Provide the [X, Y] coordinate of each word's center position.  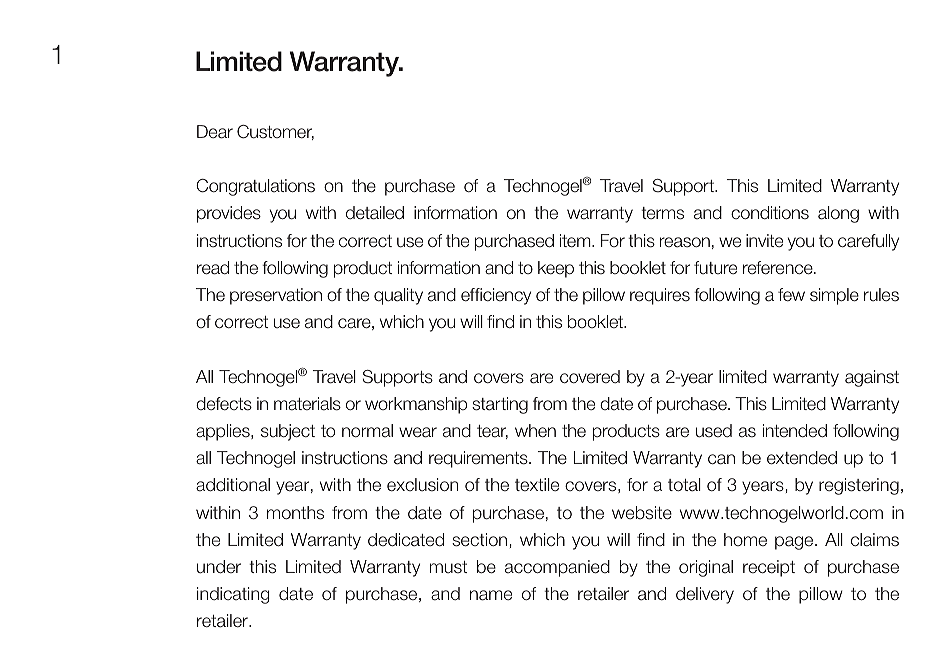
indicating [233, 595]
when [535, 430]
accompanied [557, 568]
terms [662, 213]
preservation [276, 296]
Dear [215, 132]
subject [288, 432]
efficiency [496, 296]
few [791, 294]
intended [795, 431]
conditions [770, 212]
